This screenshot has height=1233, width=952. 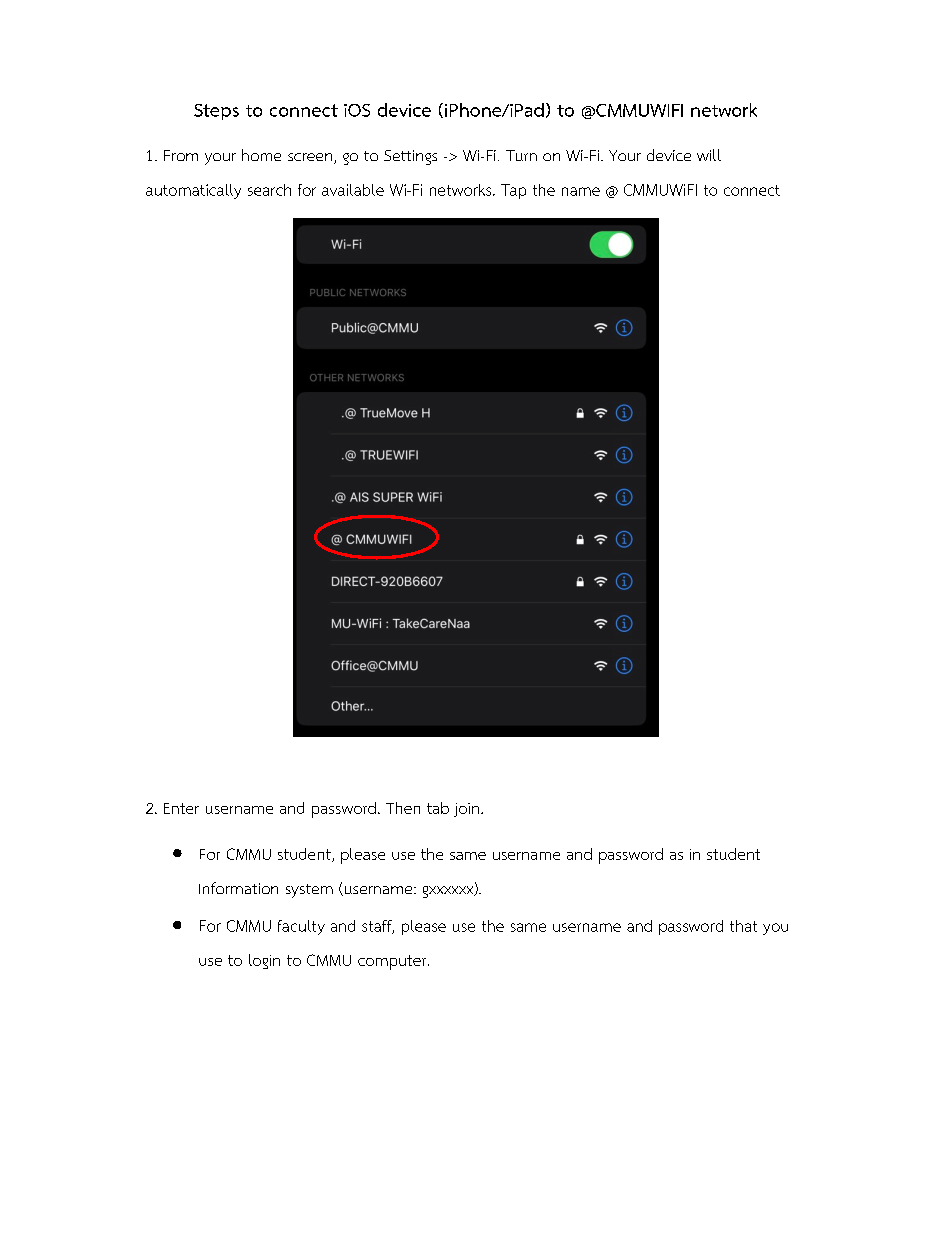 I want to click on that, so click(x=743, y=926).
